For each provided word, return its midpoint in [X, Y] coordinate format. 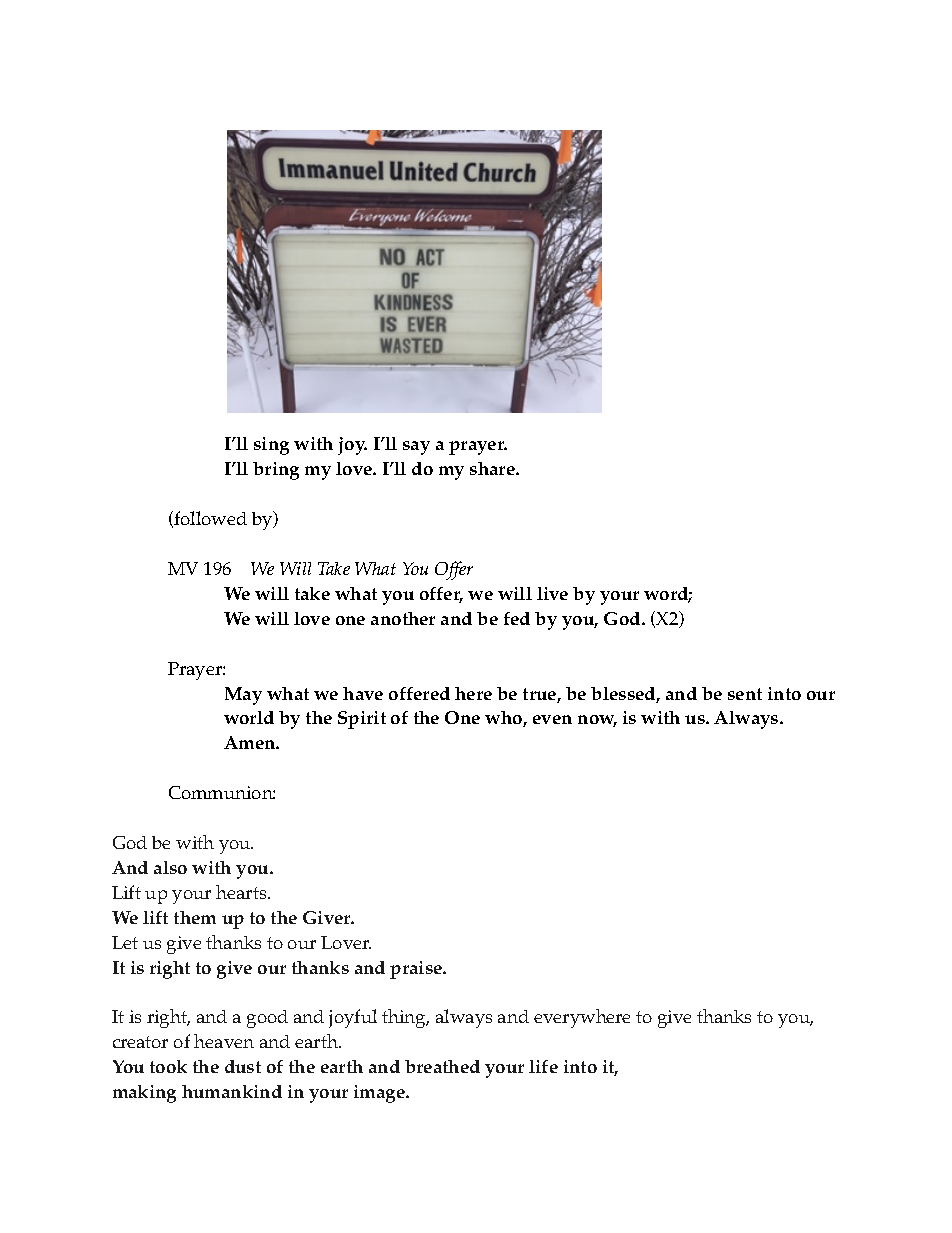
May [243, 696]
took [168, 1066]
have [363, 693]
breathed [442, 1066]
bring [276, 471]
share [493, 468]
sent [745, 694]
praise [417, 970]
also [170, 867]
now [597, 721]
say [416, 448]
